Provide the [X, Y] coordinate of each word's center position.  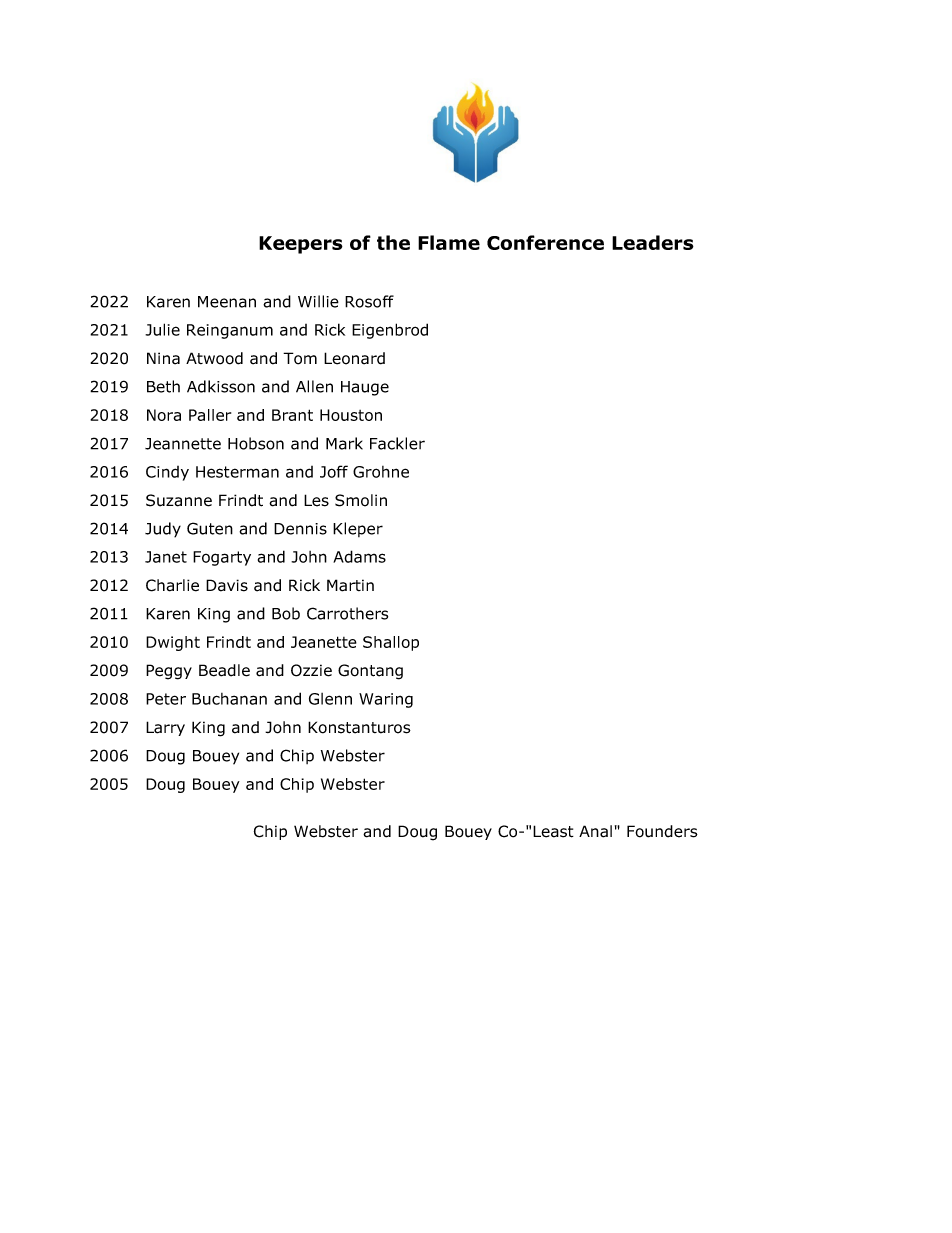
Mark [344, 443]
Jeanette [324, 642]
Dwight [173, 643]
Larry [165, 728]
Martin [350, 585]
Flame [449, 242]
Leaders [653, 242]
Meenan [227, 302]
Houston [351, 415]
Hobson [256, 443]
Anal [595, 831]
